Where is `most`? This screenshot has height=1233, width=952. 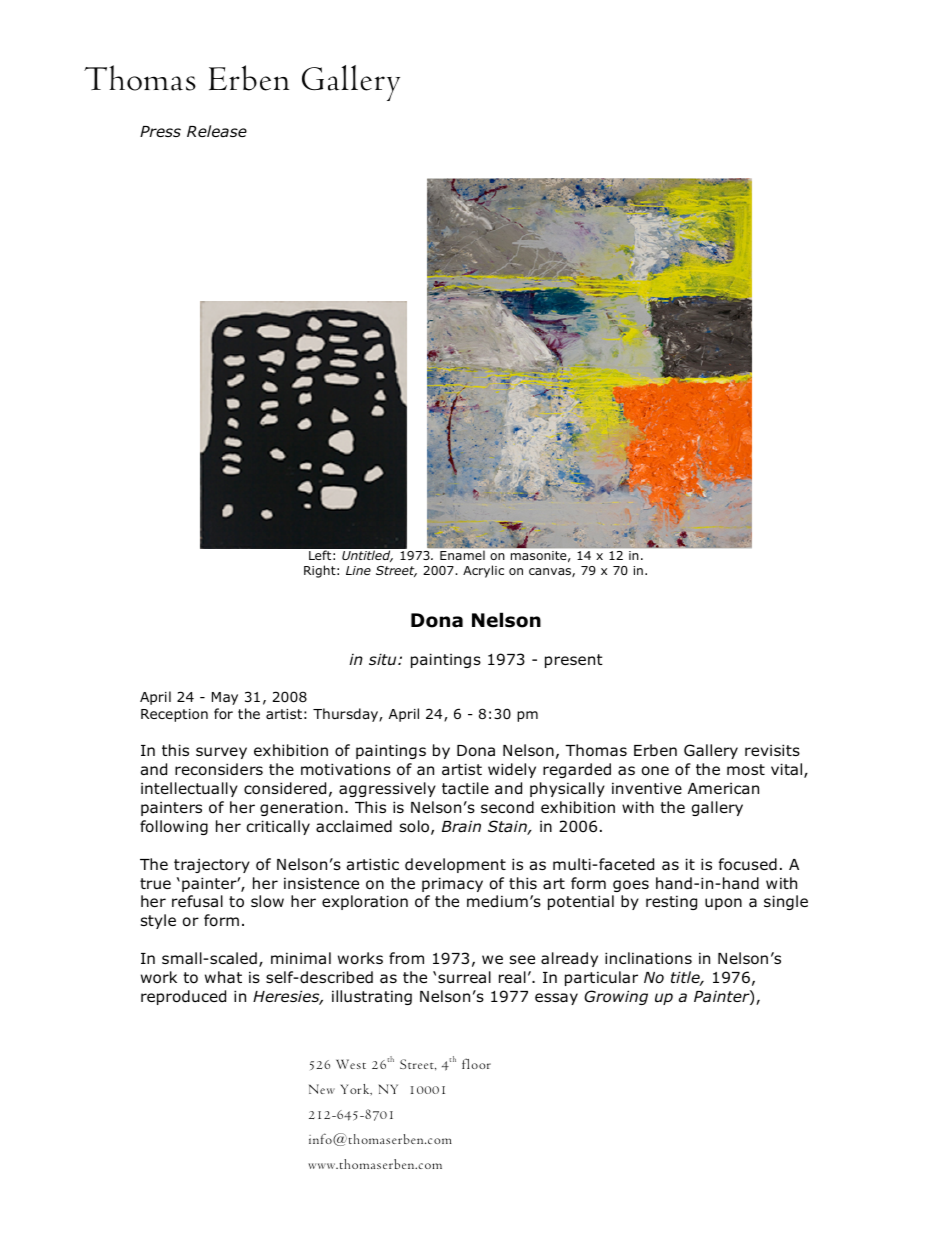 most is located at coordinates (746, 770).
